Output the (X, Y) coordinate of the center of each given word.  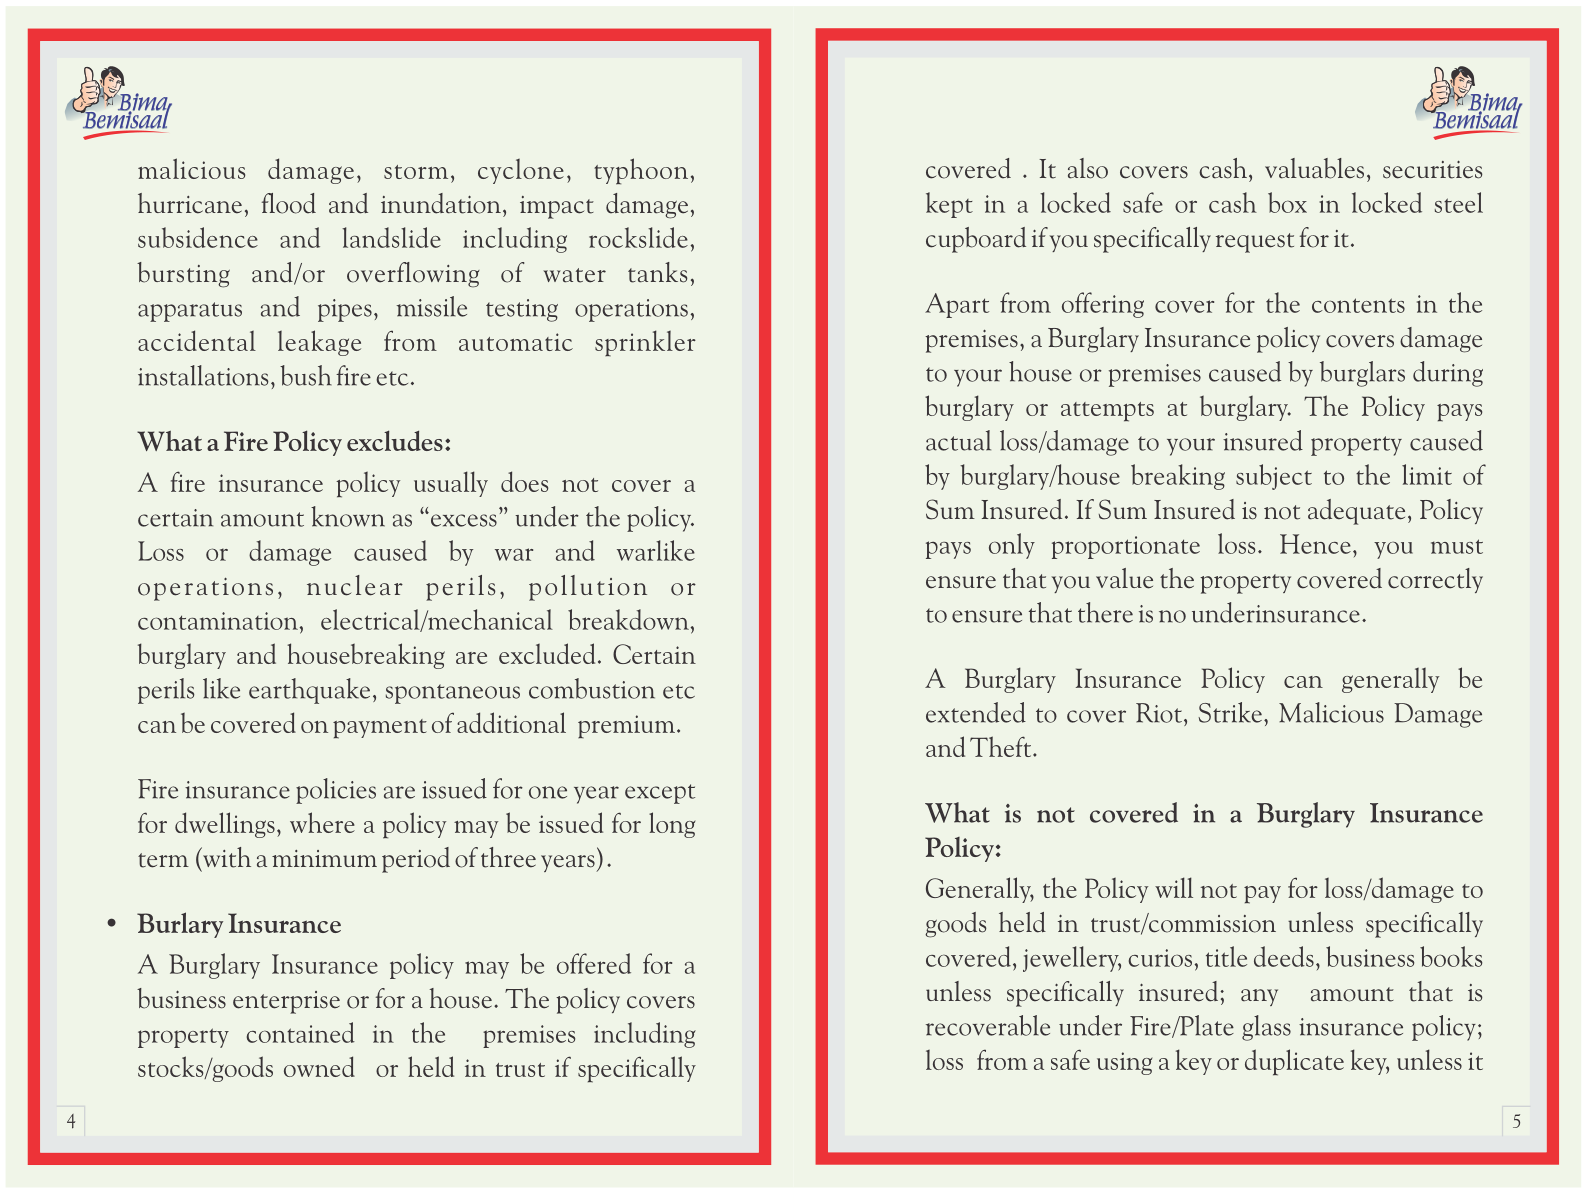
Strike (1230, 712)
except (660, 794)
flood (289, 203)
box (1287, 202)
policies (336, 791)
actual (958, 440)
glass (1266, 1028)
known (348, 516)
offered (594, 963)
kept (949, 205)
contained (300, 1032)
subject (1274, 477)
